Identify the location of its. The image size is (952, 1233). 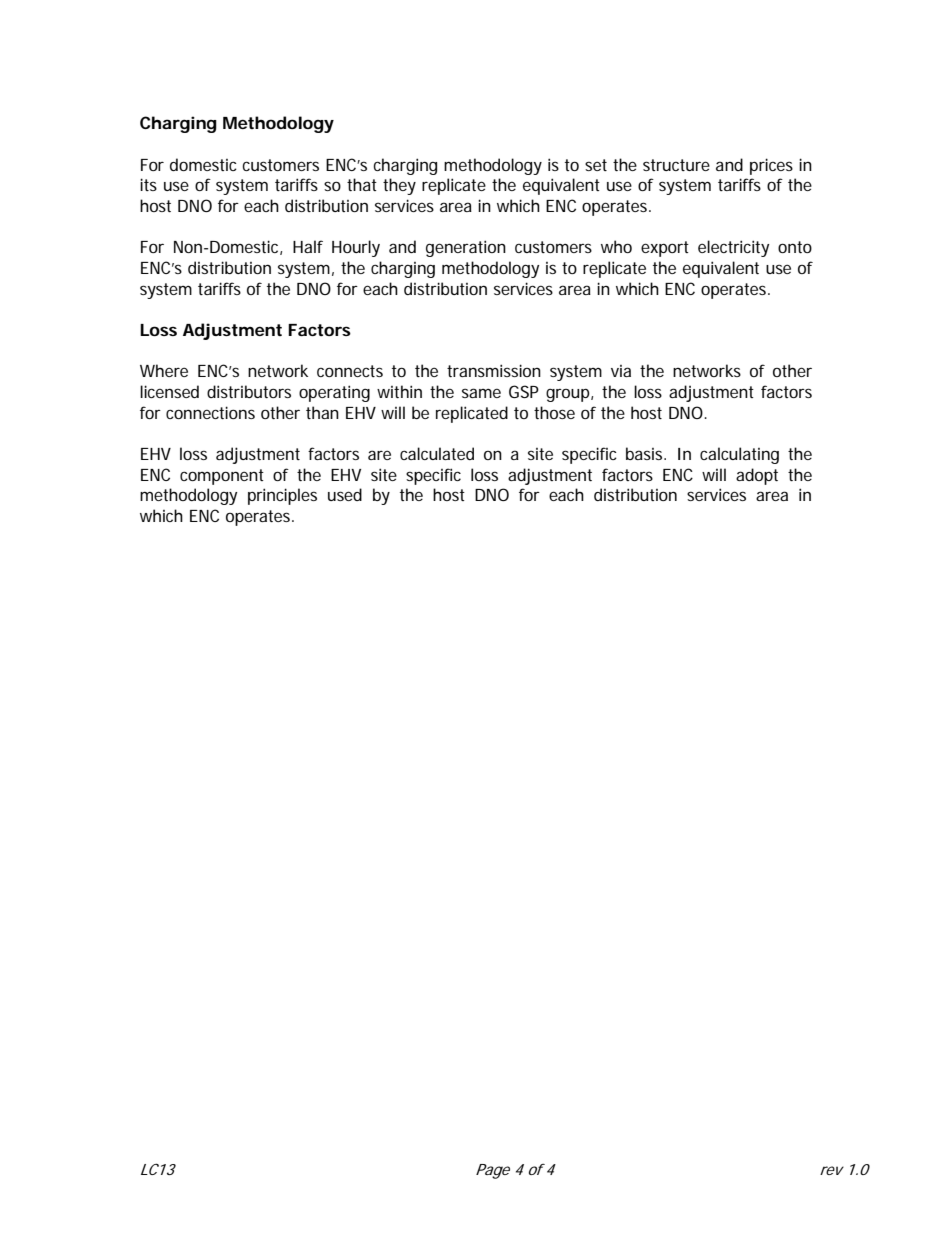
(148, 184).
